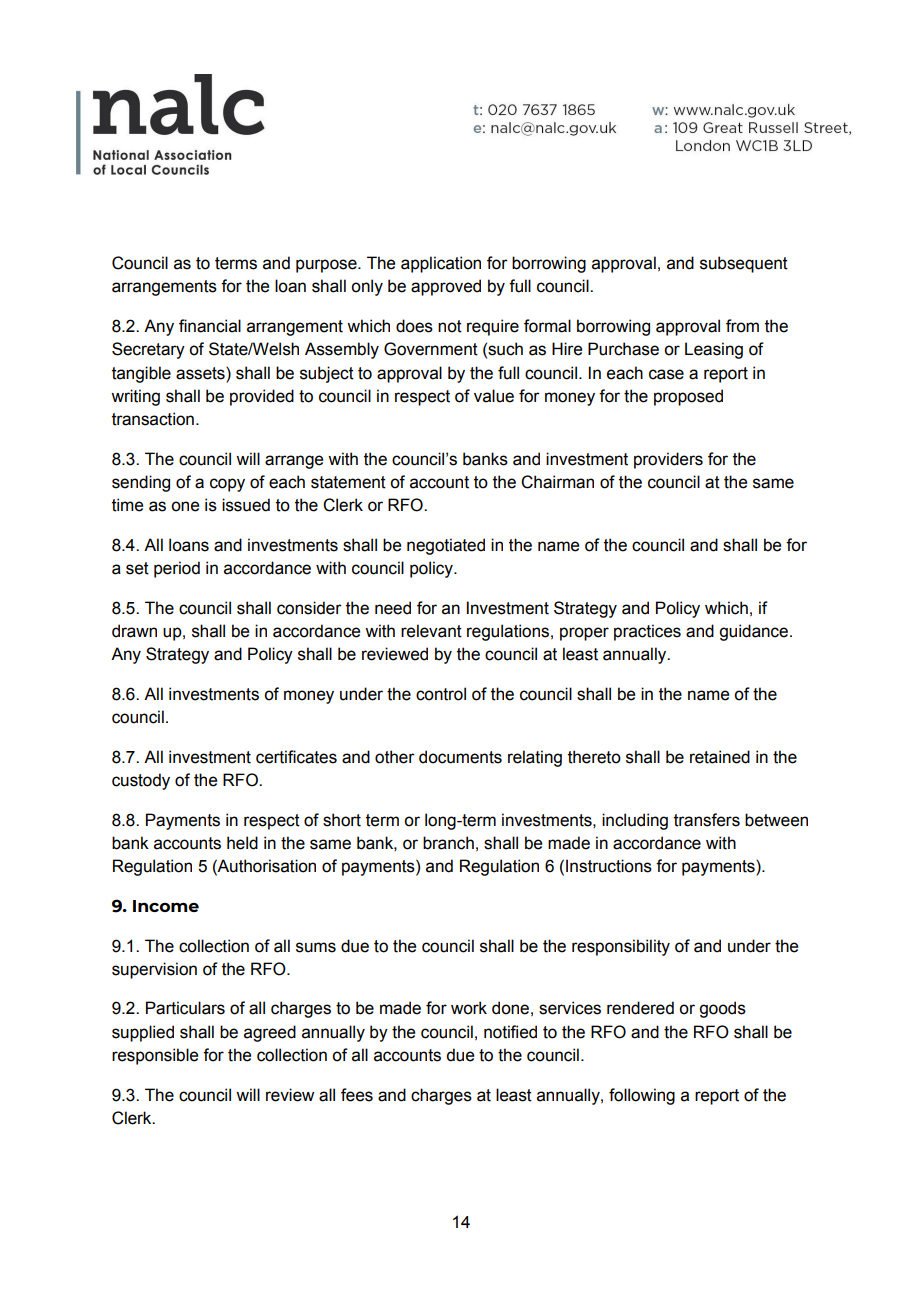 The height and width of the image is (1308, 924). What do you see at coordinates (210, 326) in the image?
I see `financial` at bounding box center [210, 326].
